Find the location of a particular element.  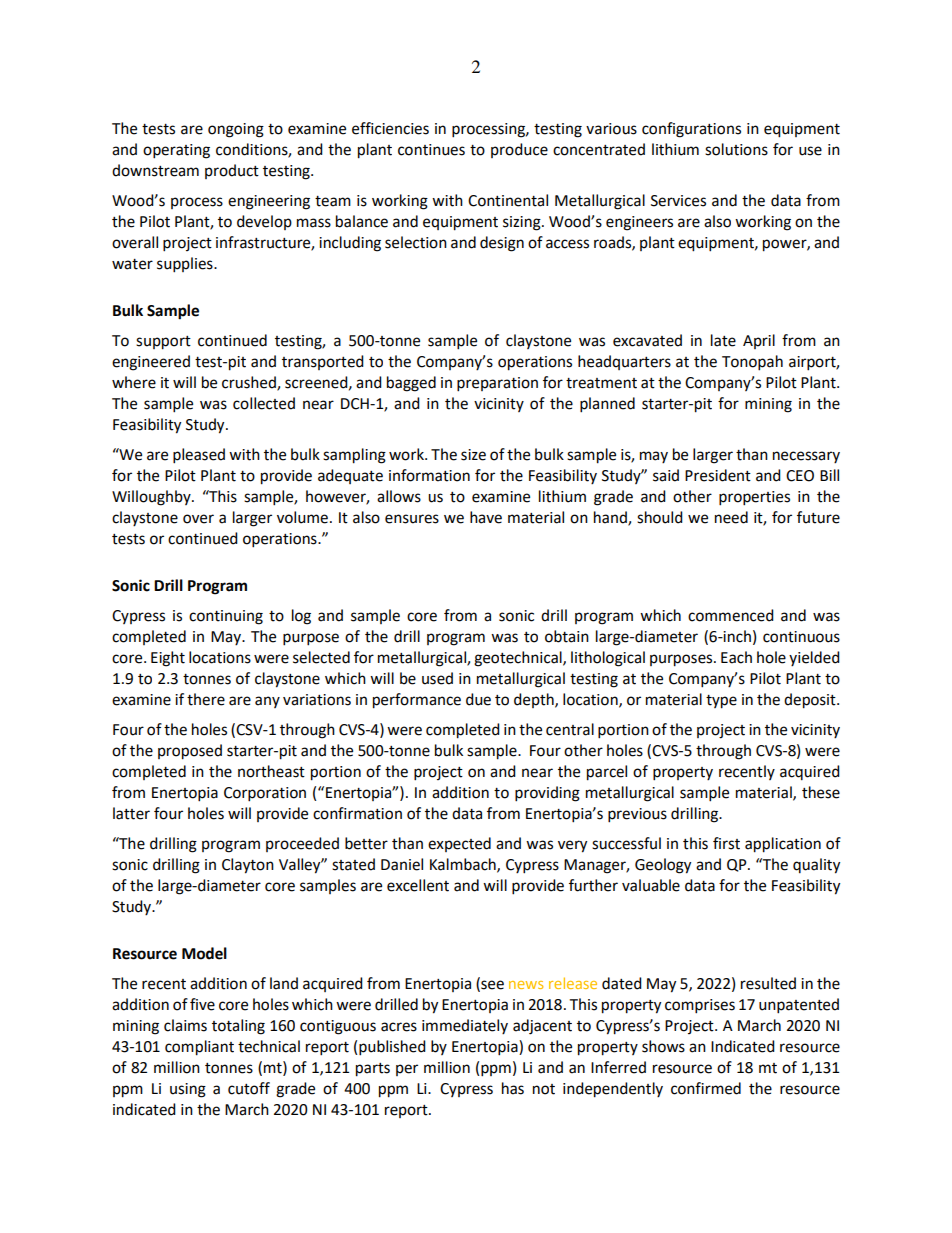

confirmed is located at coordinates (706, 1088).
